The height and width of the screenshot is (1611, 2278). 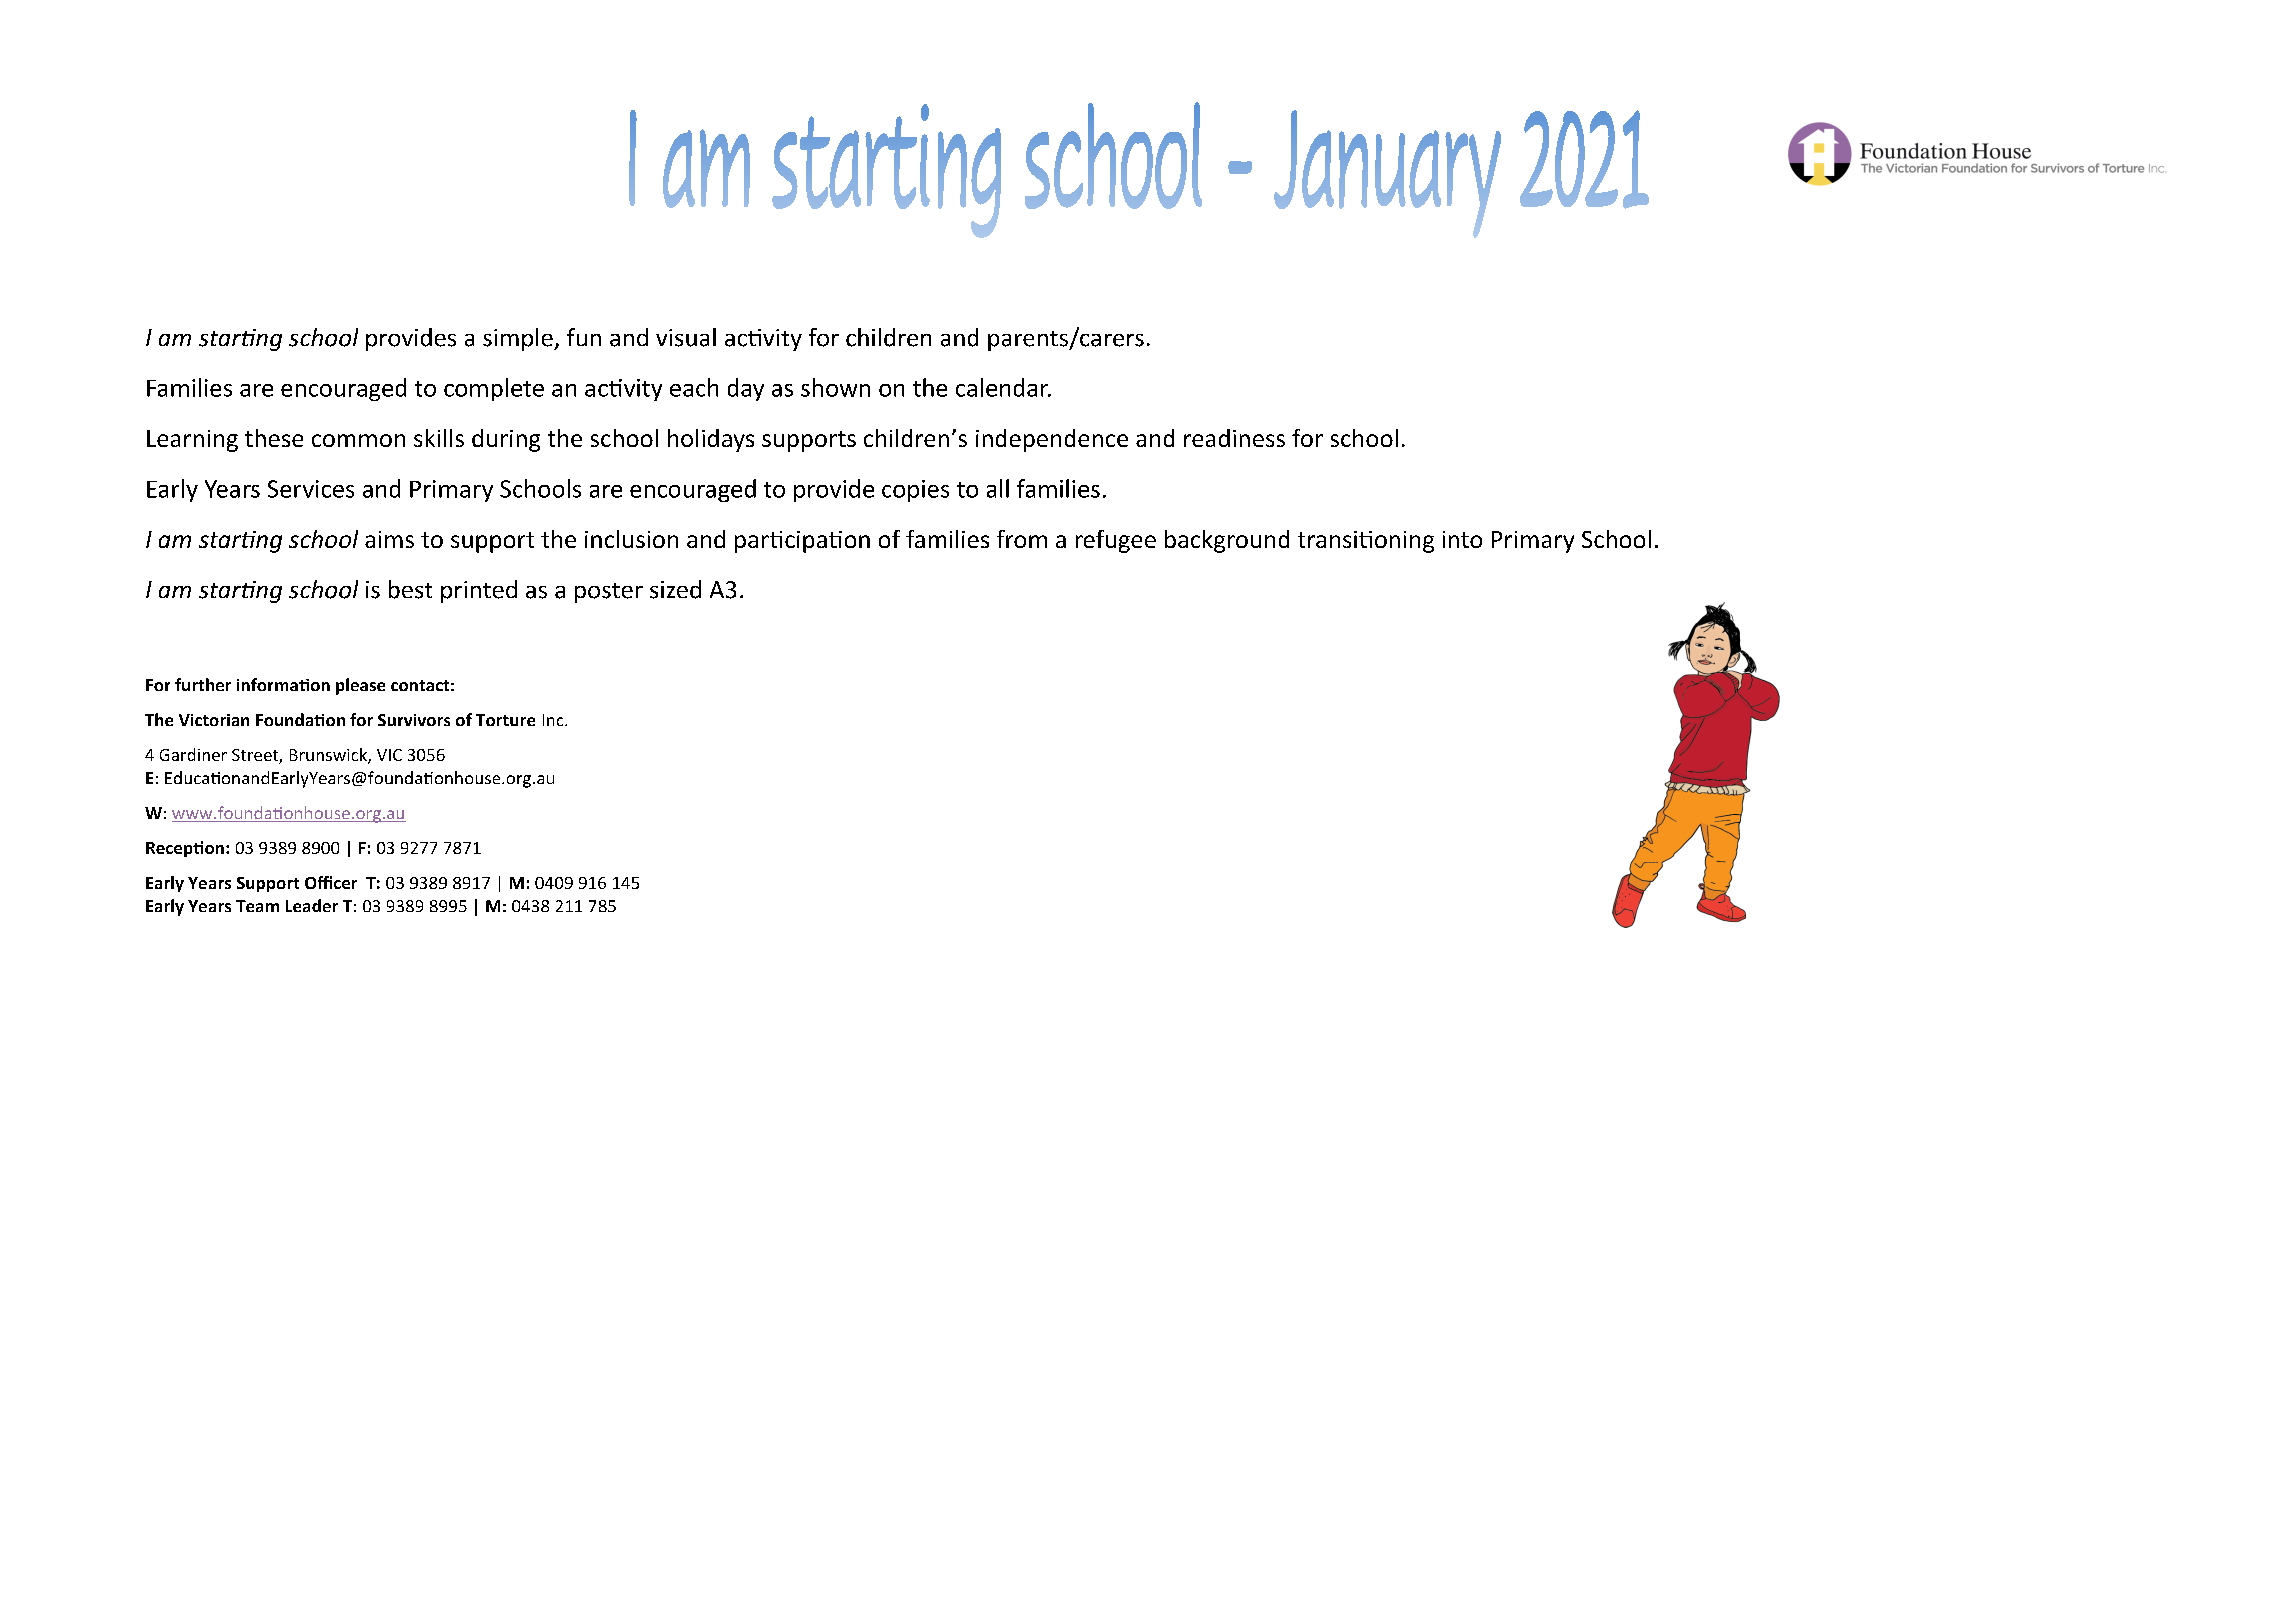 What do you see at coordinates (505, 720) in the screenshot?
I see `Torture` at bounding box center [505, 720].
